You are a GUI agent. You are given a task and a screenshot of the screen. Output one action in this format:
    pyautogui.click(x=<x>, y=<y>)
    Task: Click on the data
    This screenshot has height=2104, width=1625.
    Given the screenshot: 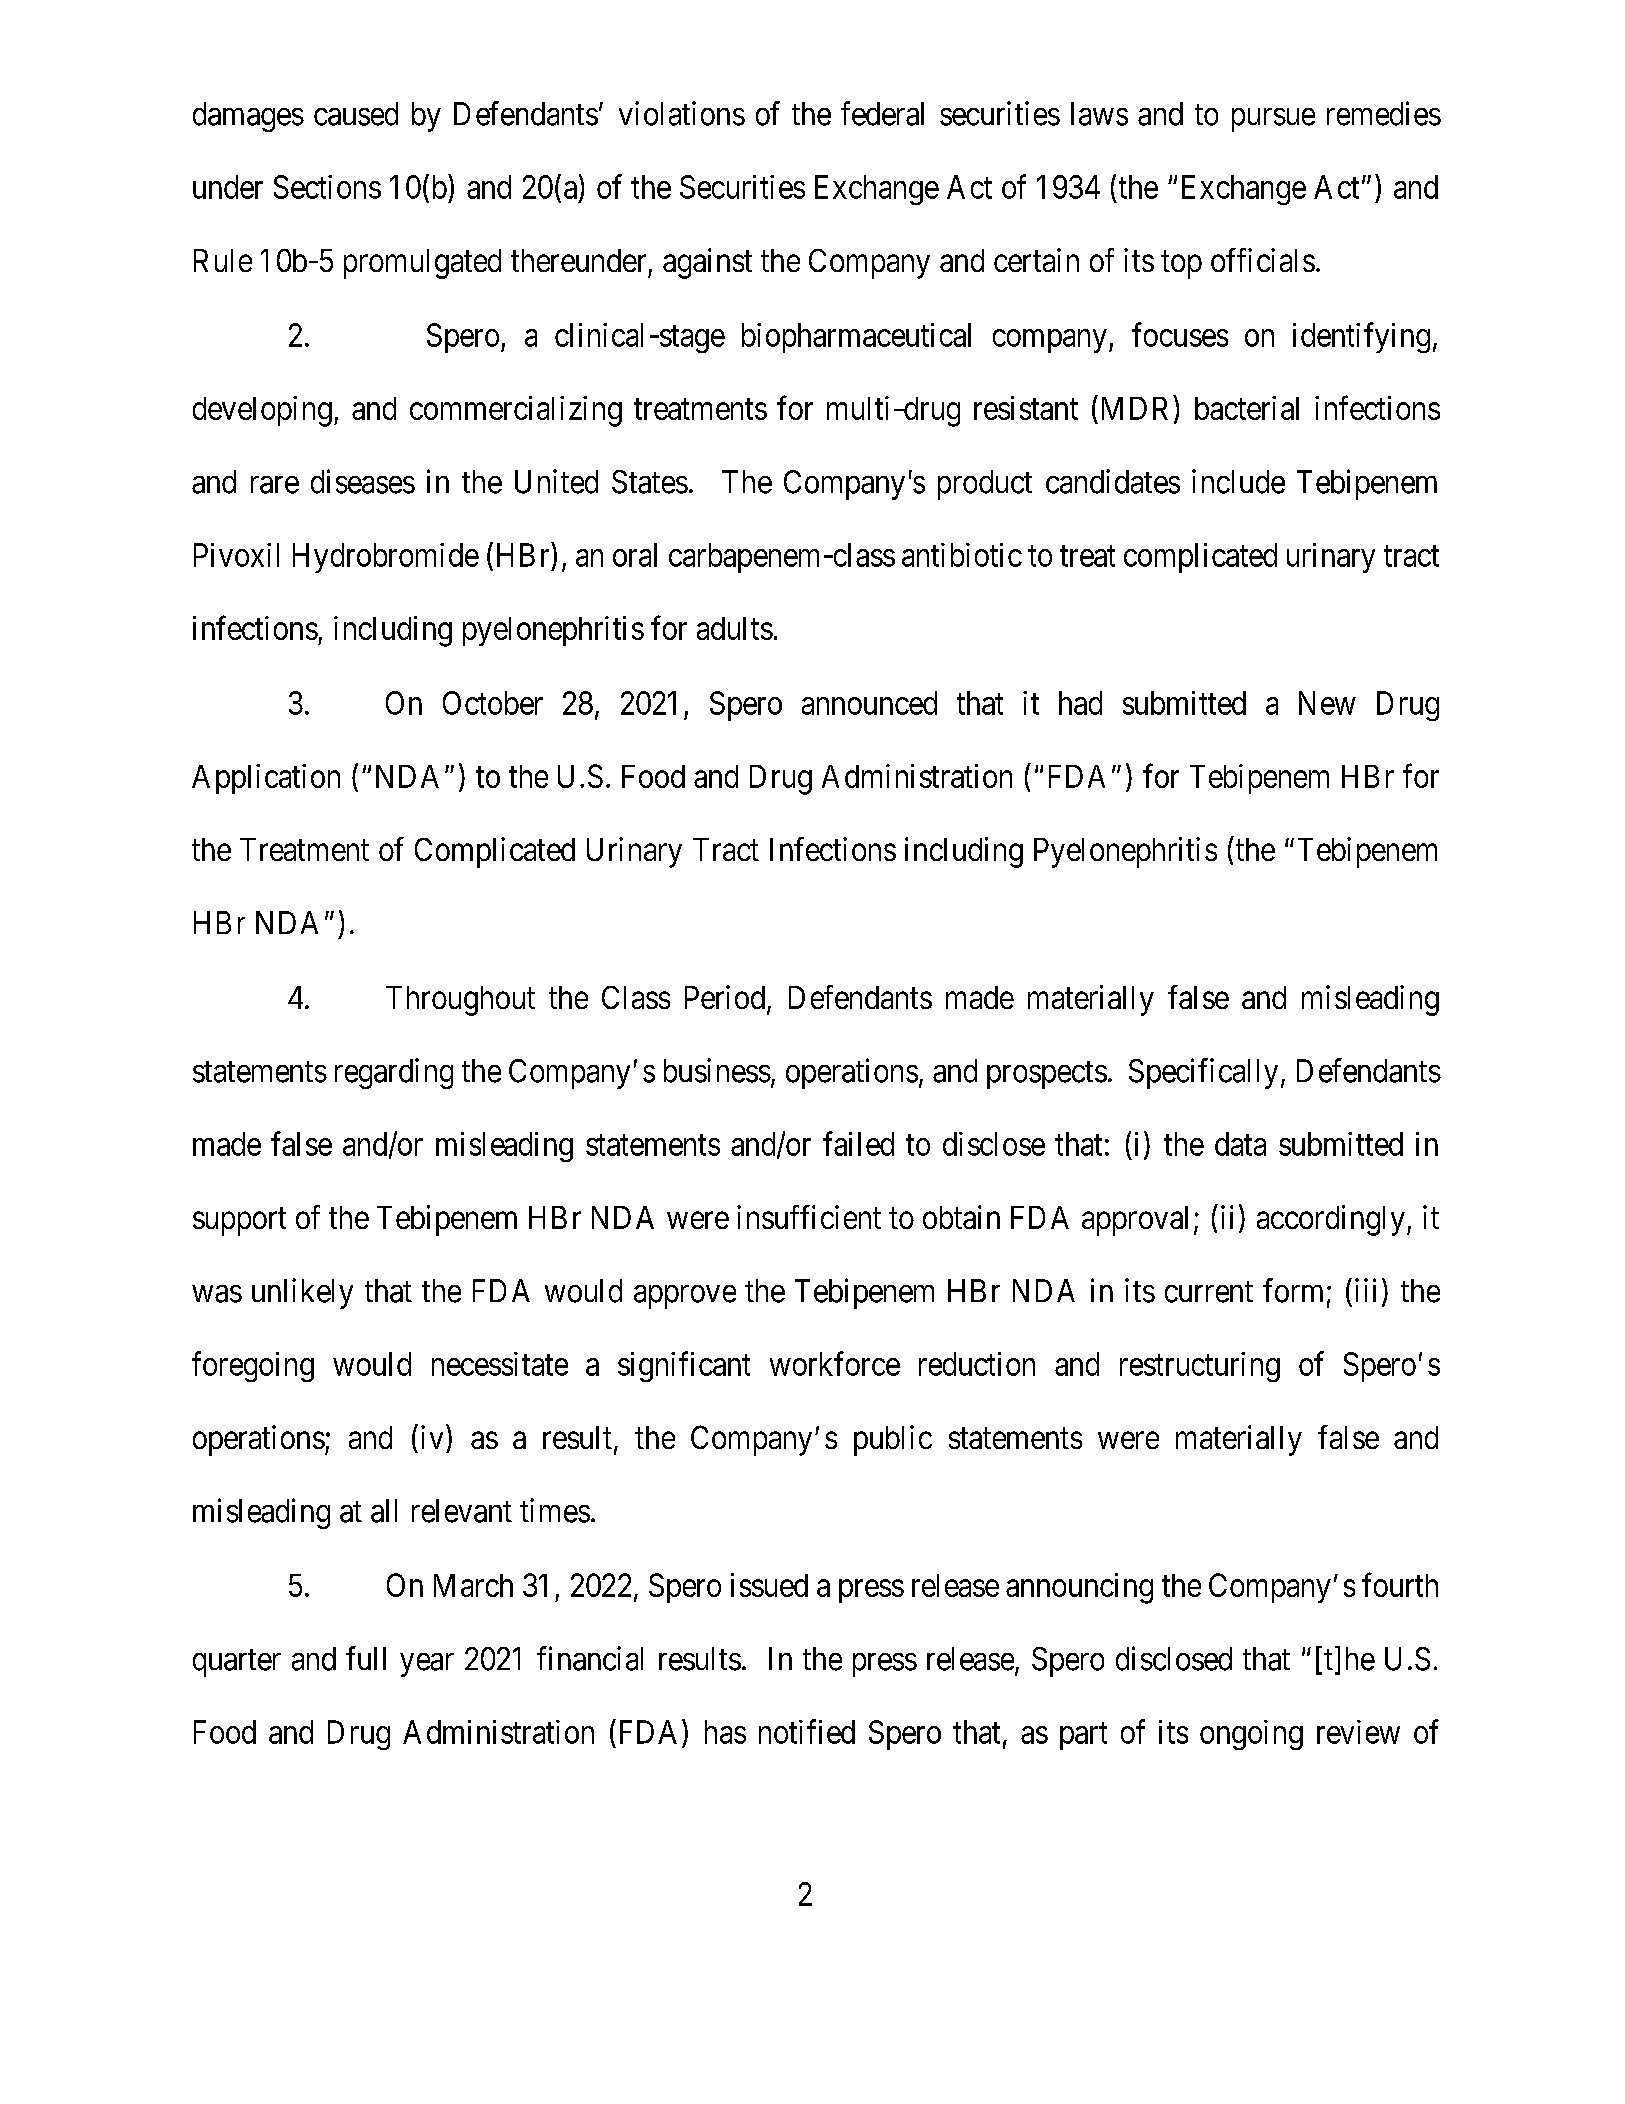 What is the action you would take?
    pyautogui.click(x=1240, y=1144)
